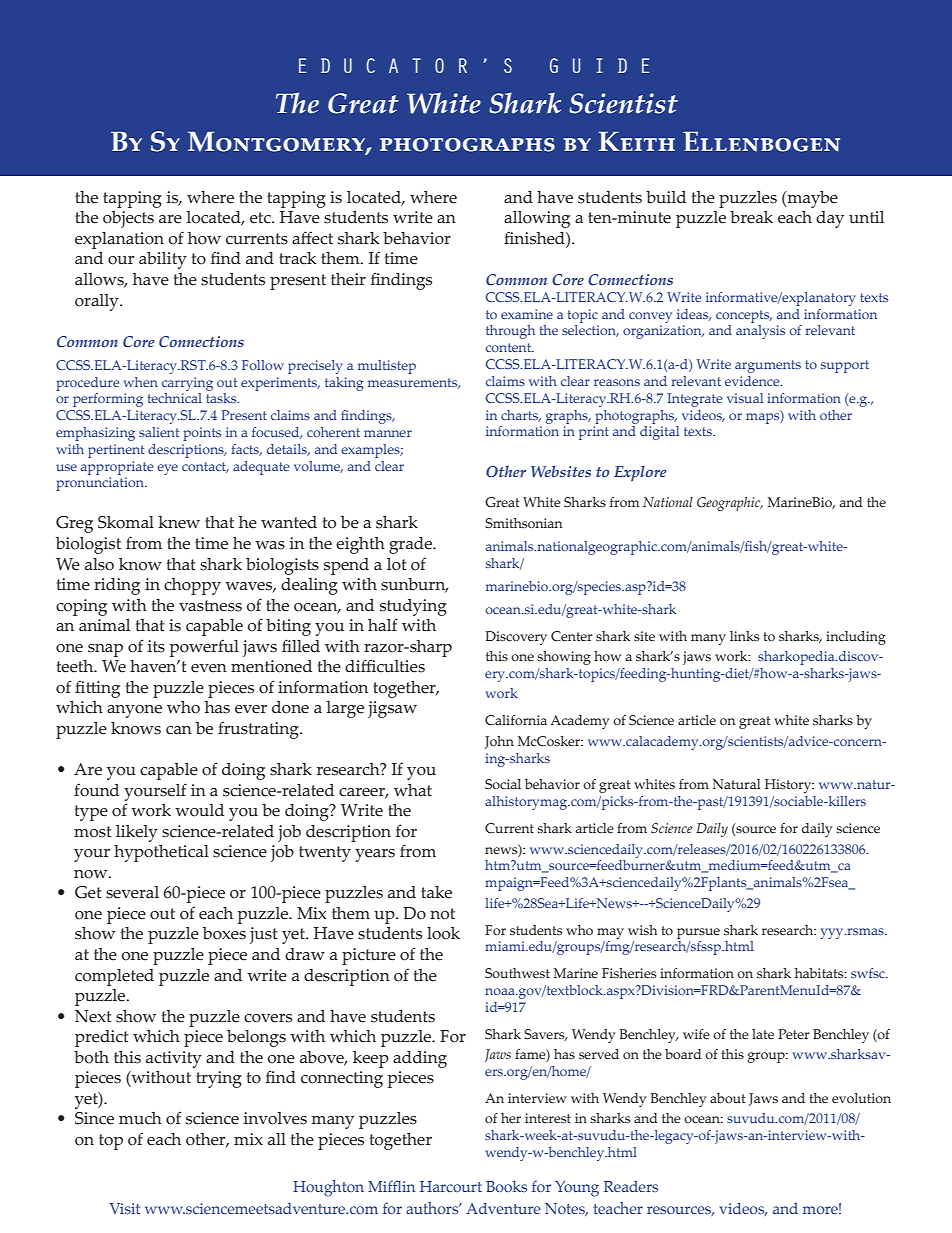 The width and height of the page is (952, 1233). Describe the element at coordinates (451, 1186) in the page. I see `Harcourt` at that location.
